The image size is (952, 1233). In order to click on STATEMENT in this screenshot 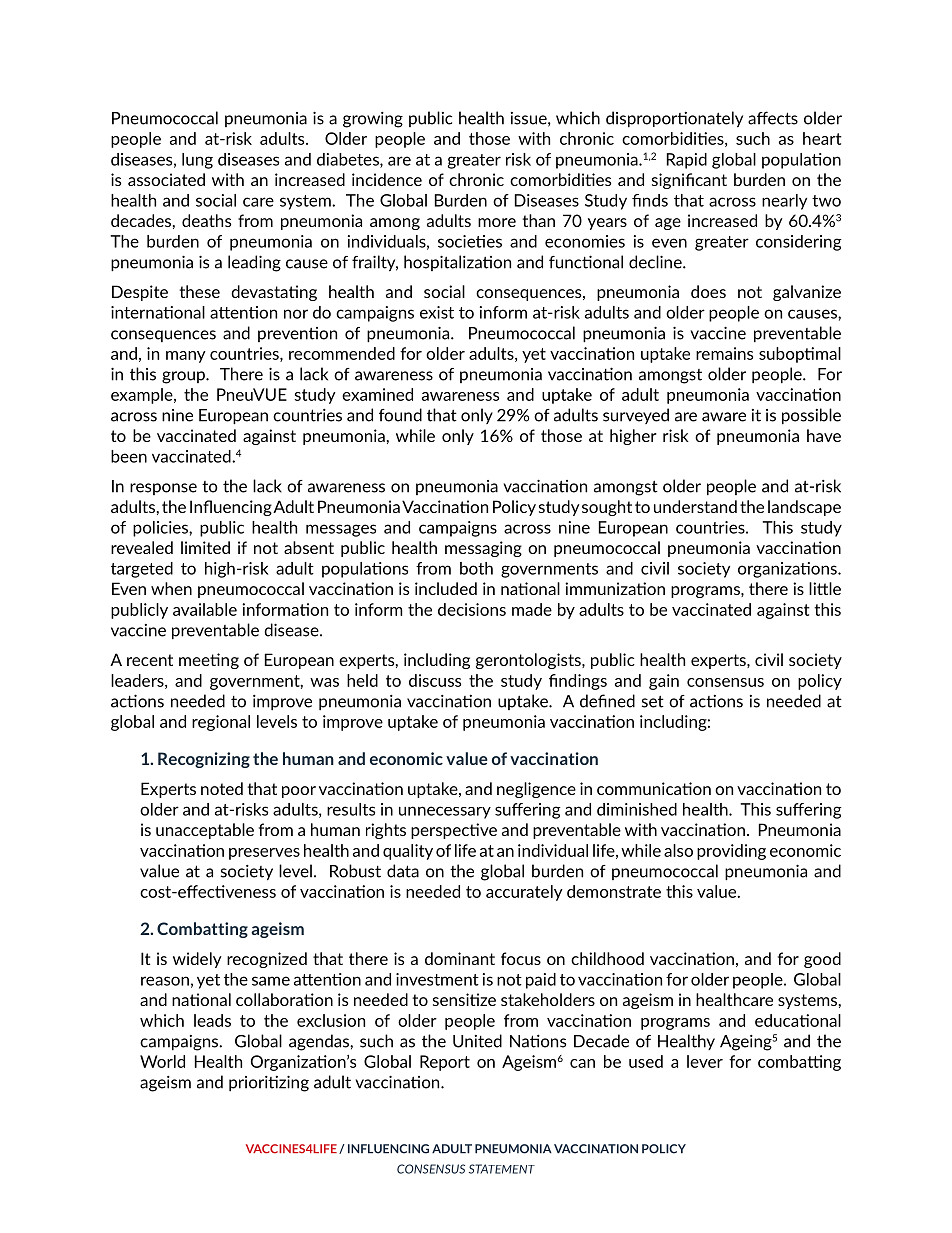, I will do `click(502, 1169)`.
